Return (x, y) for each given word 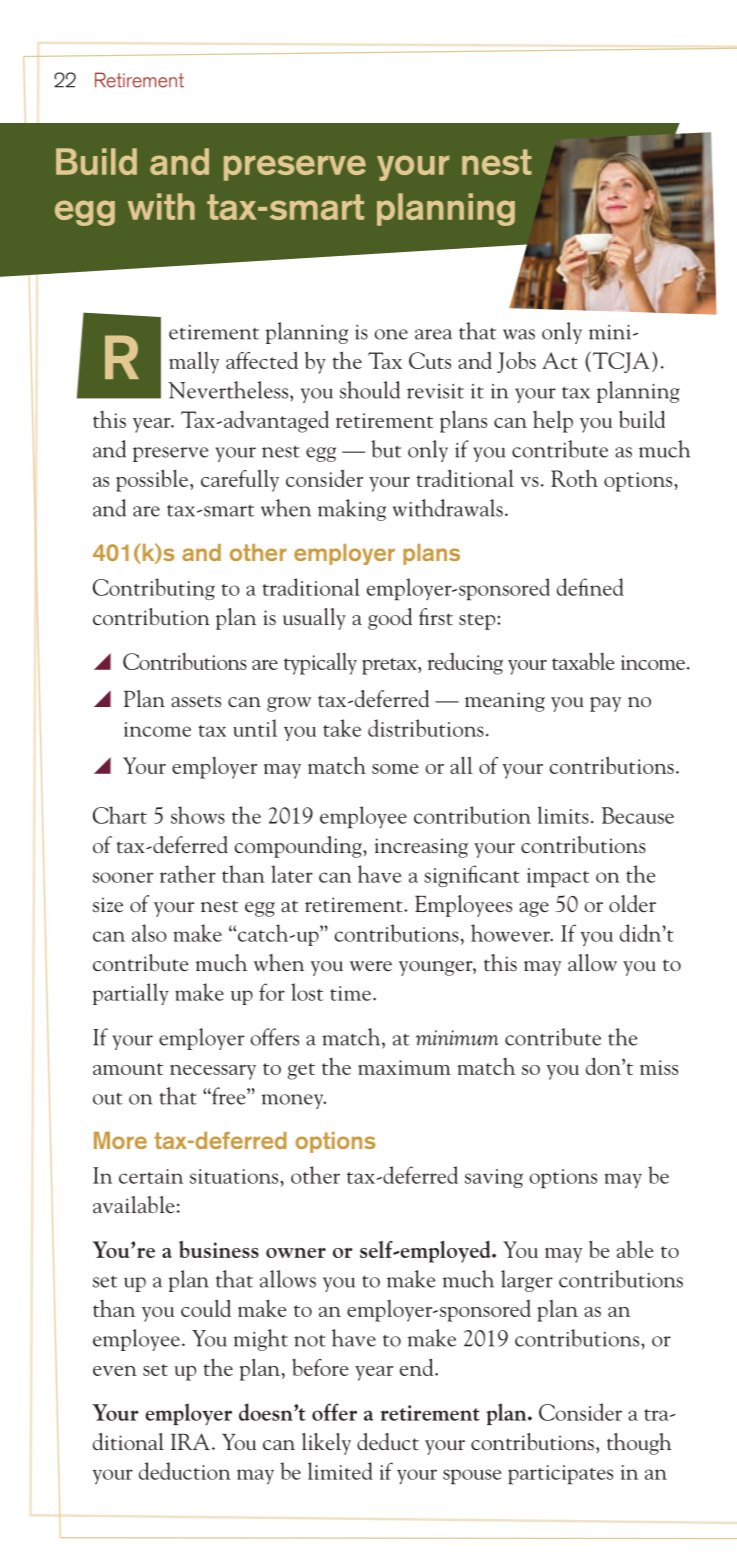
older (632, 903)
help (553, 421)
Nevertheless (229, 390)
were (371, 966)
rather (188, 874)
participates (560, 1475)
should (370, 390)
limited (340, 1471)
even (115, 1371)
